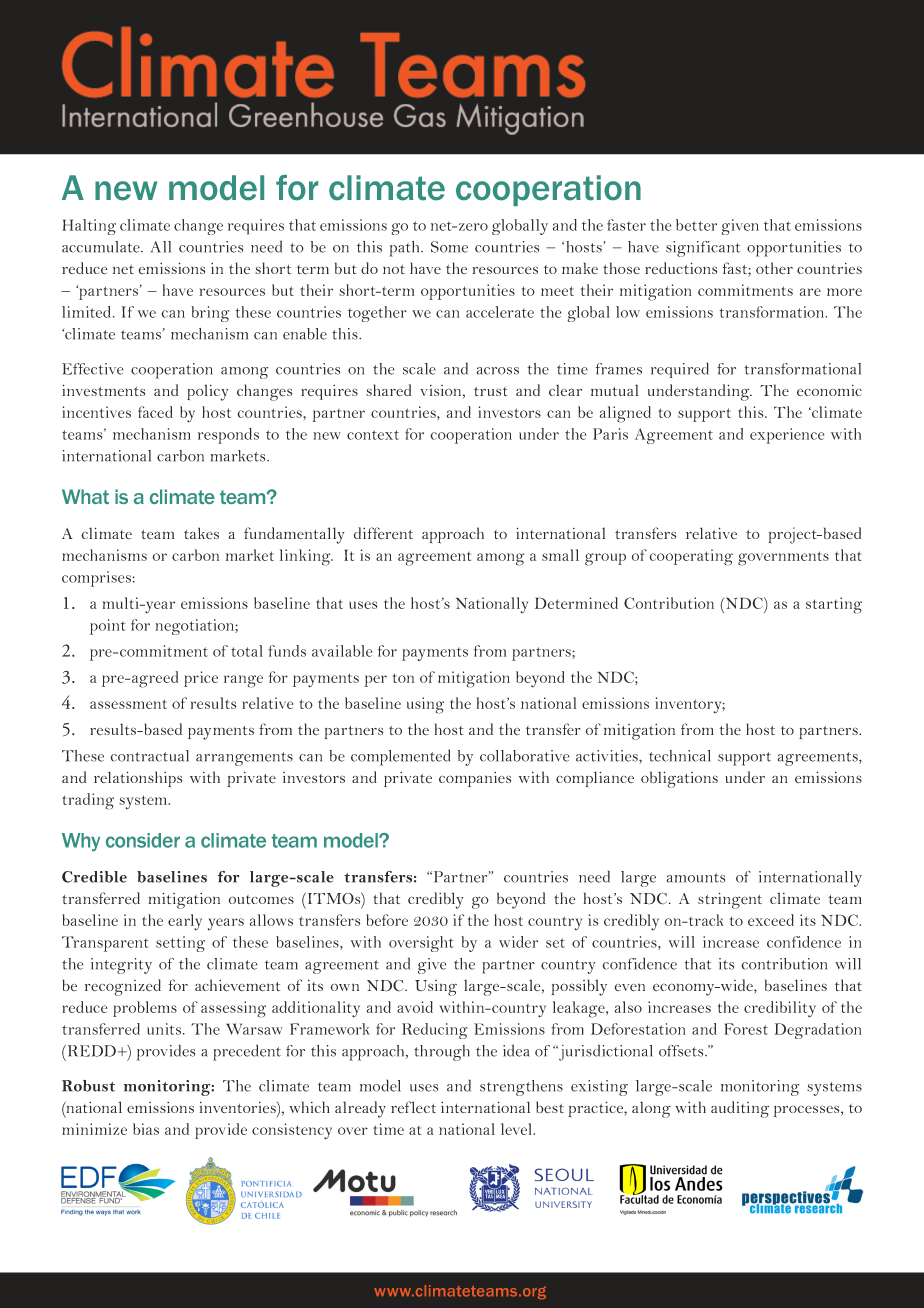  Describe the element at coordinates (449, 247) in the screenshot. I see `Some` at that location.
